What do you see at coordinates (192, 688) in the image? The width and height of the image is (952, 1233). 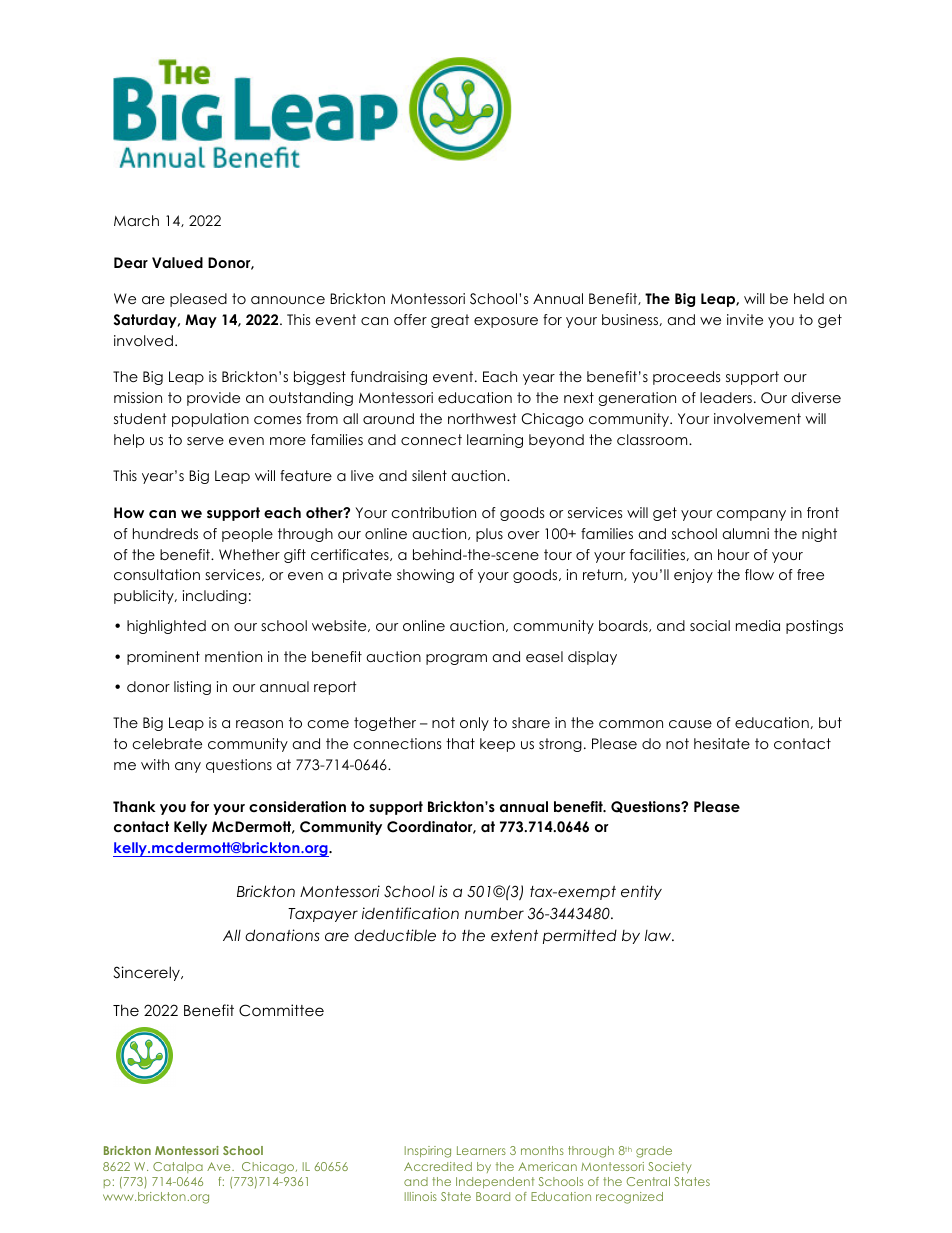 I see `listing` at bounding box center [192, 688].
